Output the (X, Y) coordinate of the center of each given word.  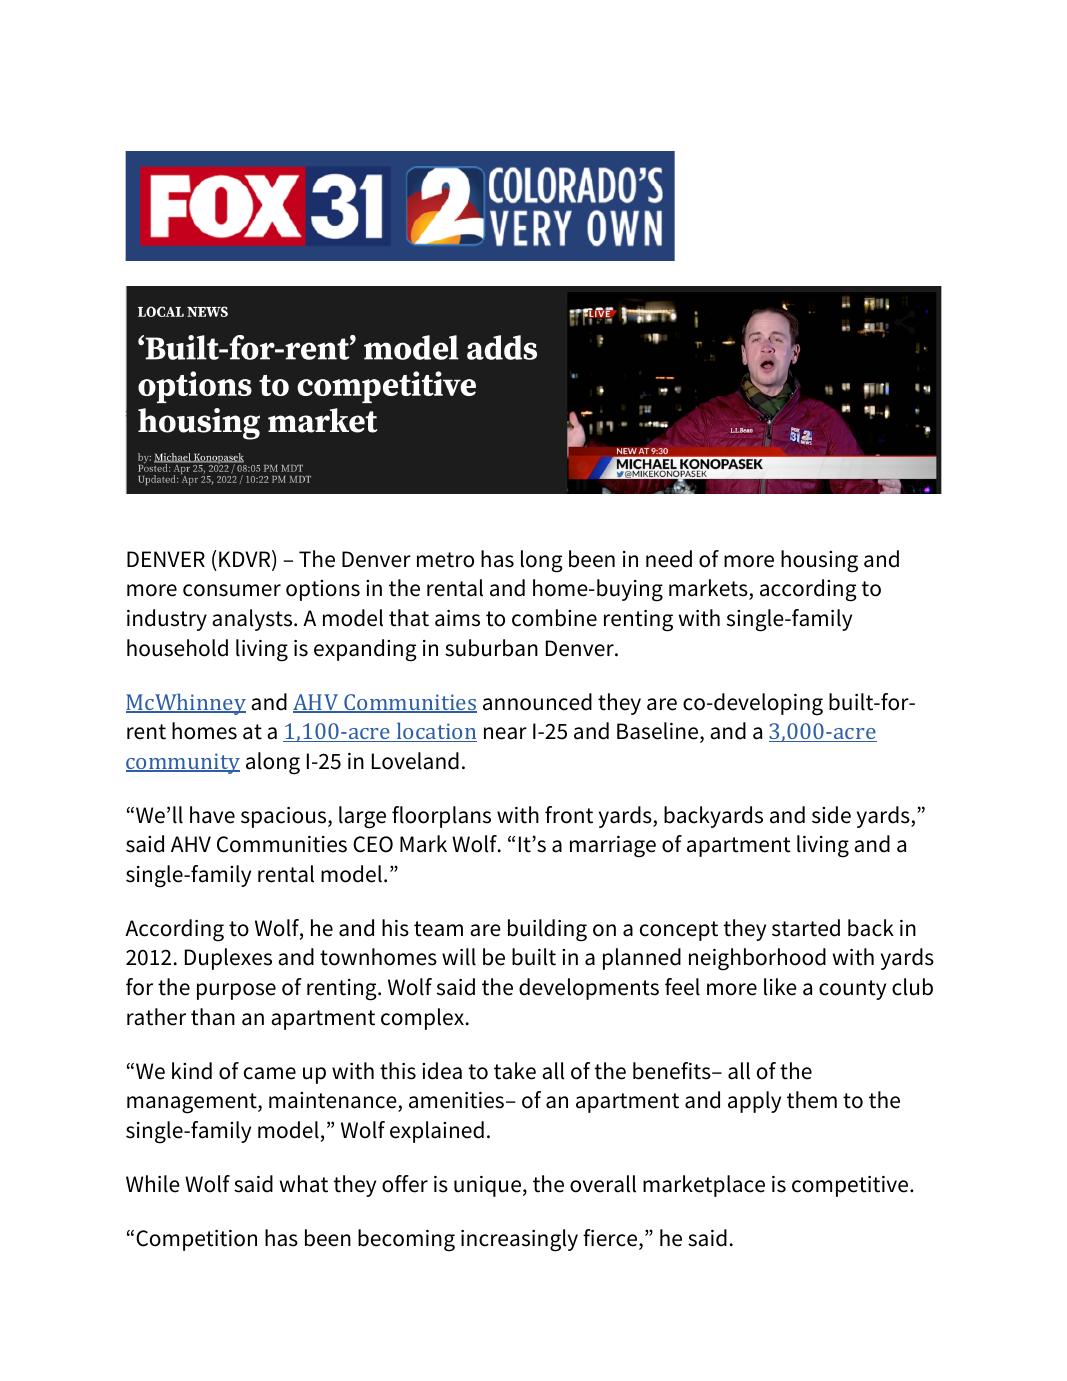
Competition (196, 1240)
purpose (236, 991)
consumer (232, 590)
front (569, 815)
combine (554, 618)
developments (589, 989)
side (831, 815)
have (212, 815)
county (852, 990)
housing (819, 561)
